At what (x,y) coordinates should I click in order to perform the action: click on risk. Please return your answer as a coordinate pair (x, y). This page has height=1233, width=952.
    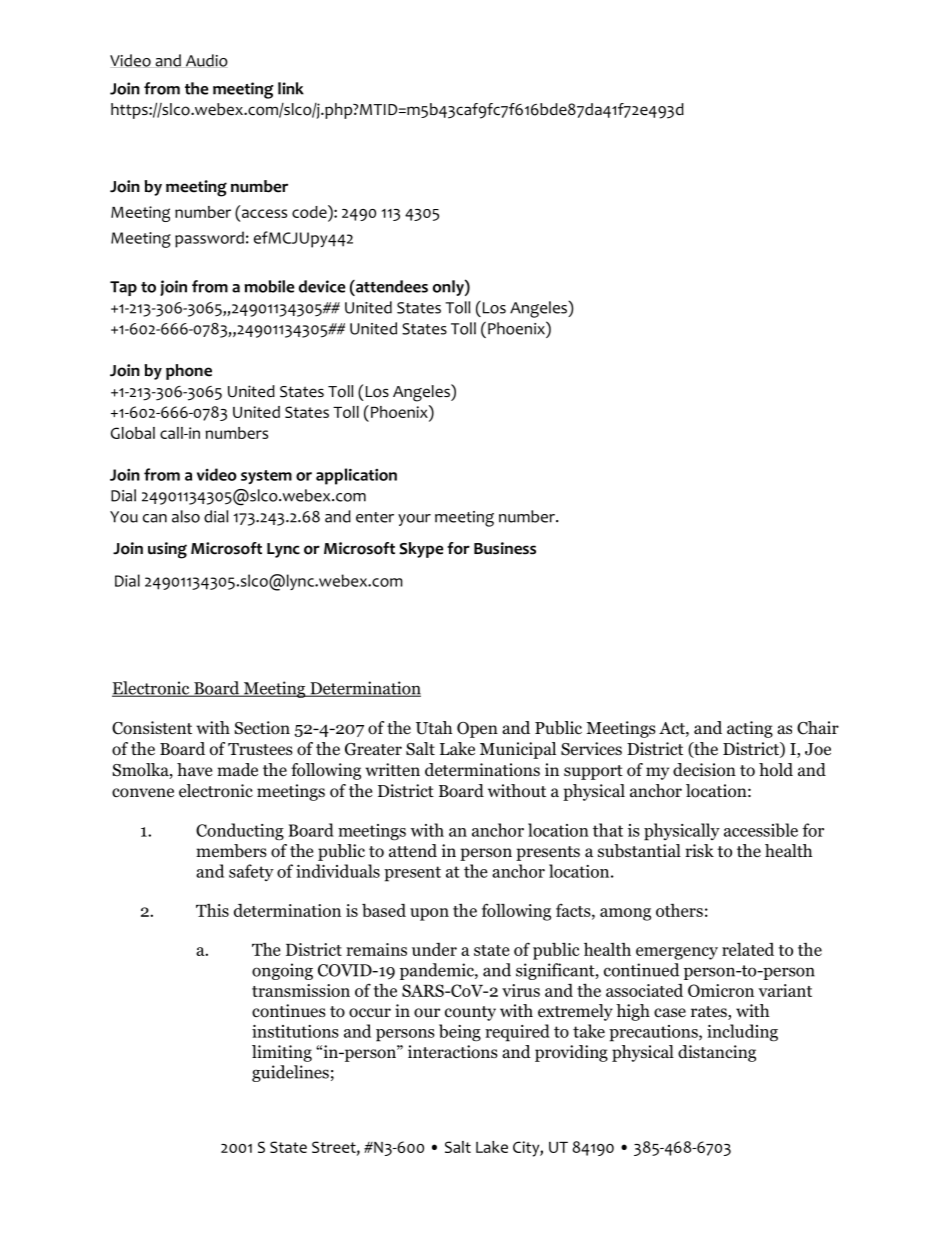
    Looking at the image, I should click on (699, 850).
